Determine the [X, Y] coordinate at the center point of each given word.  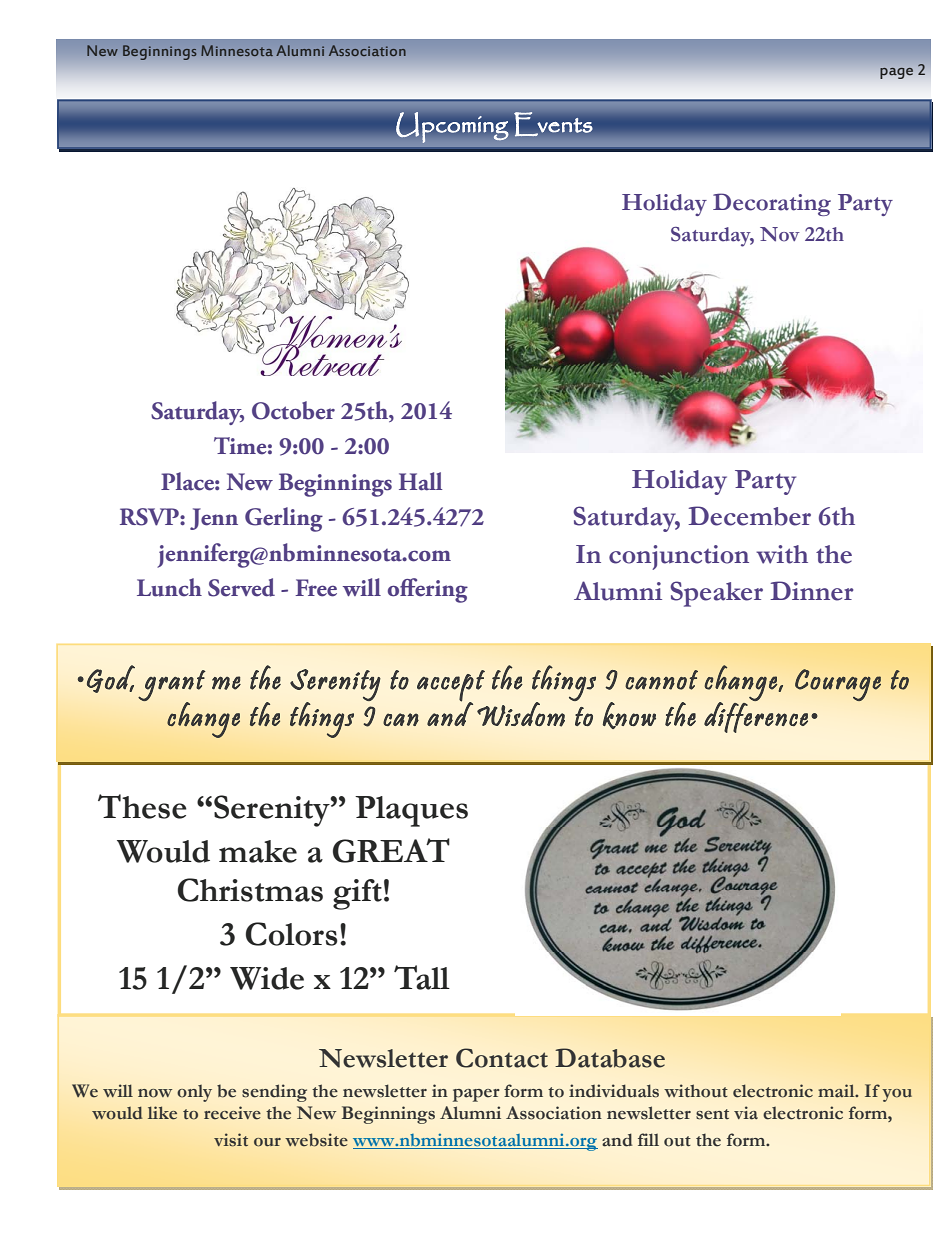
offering [428, 590]
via [746, 1113]
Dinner [811, 591]
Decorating [772, 204]
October [293, 410]
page [896, 73]
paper [476, 1095]
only [194, 1093]
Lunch [169, 587]
